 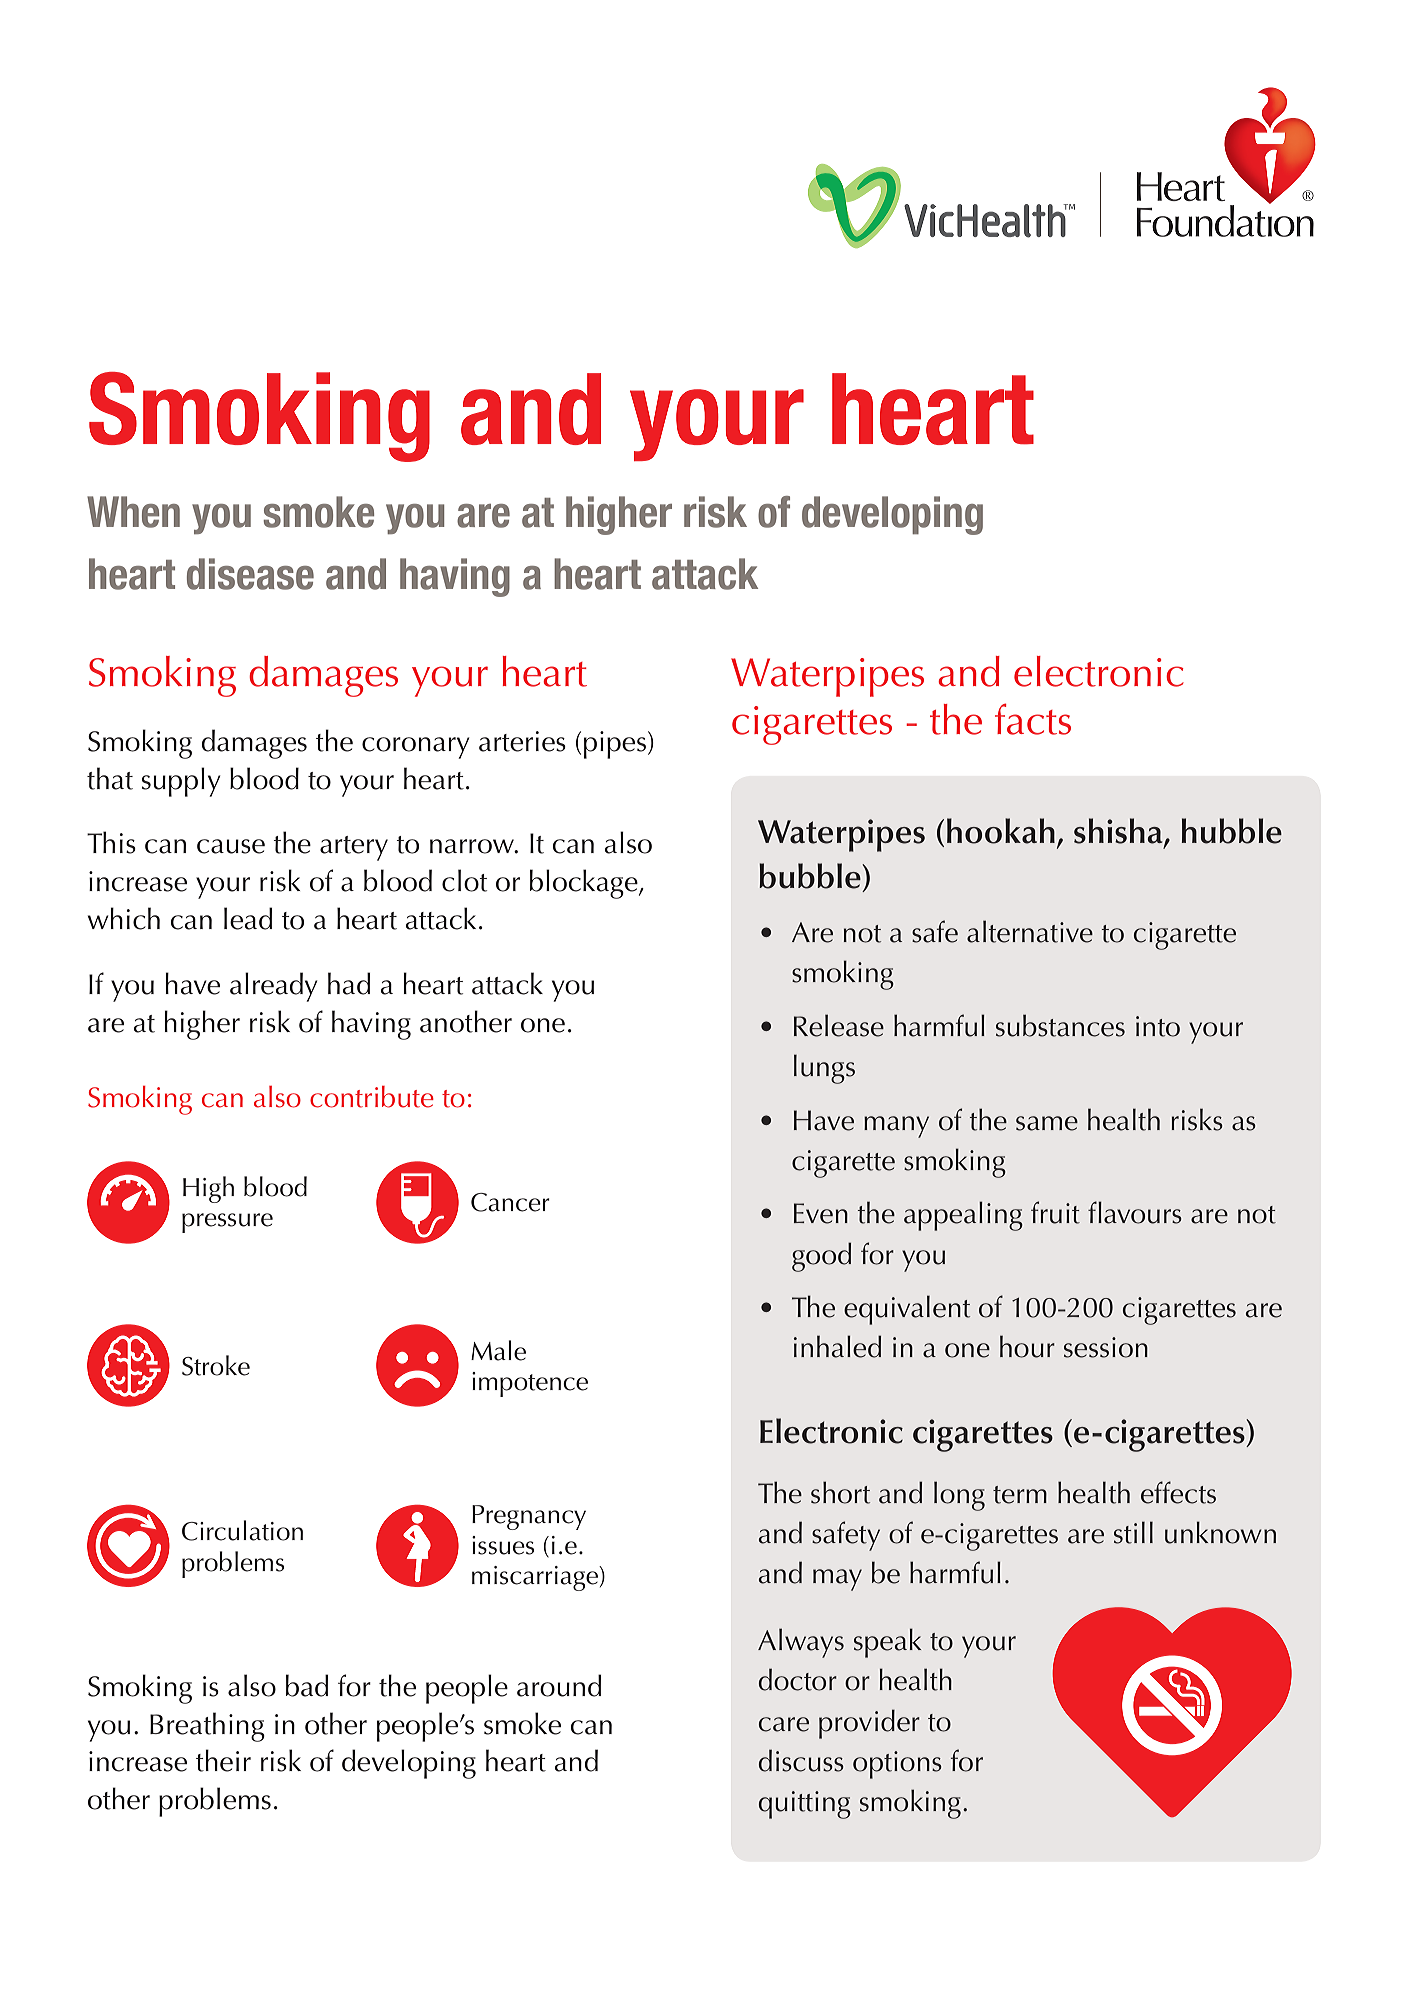 What do you see at coordinates (530, 1384) in the screenshot?
I see `impotence` at bounding box center [530, 1384].
